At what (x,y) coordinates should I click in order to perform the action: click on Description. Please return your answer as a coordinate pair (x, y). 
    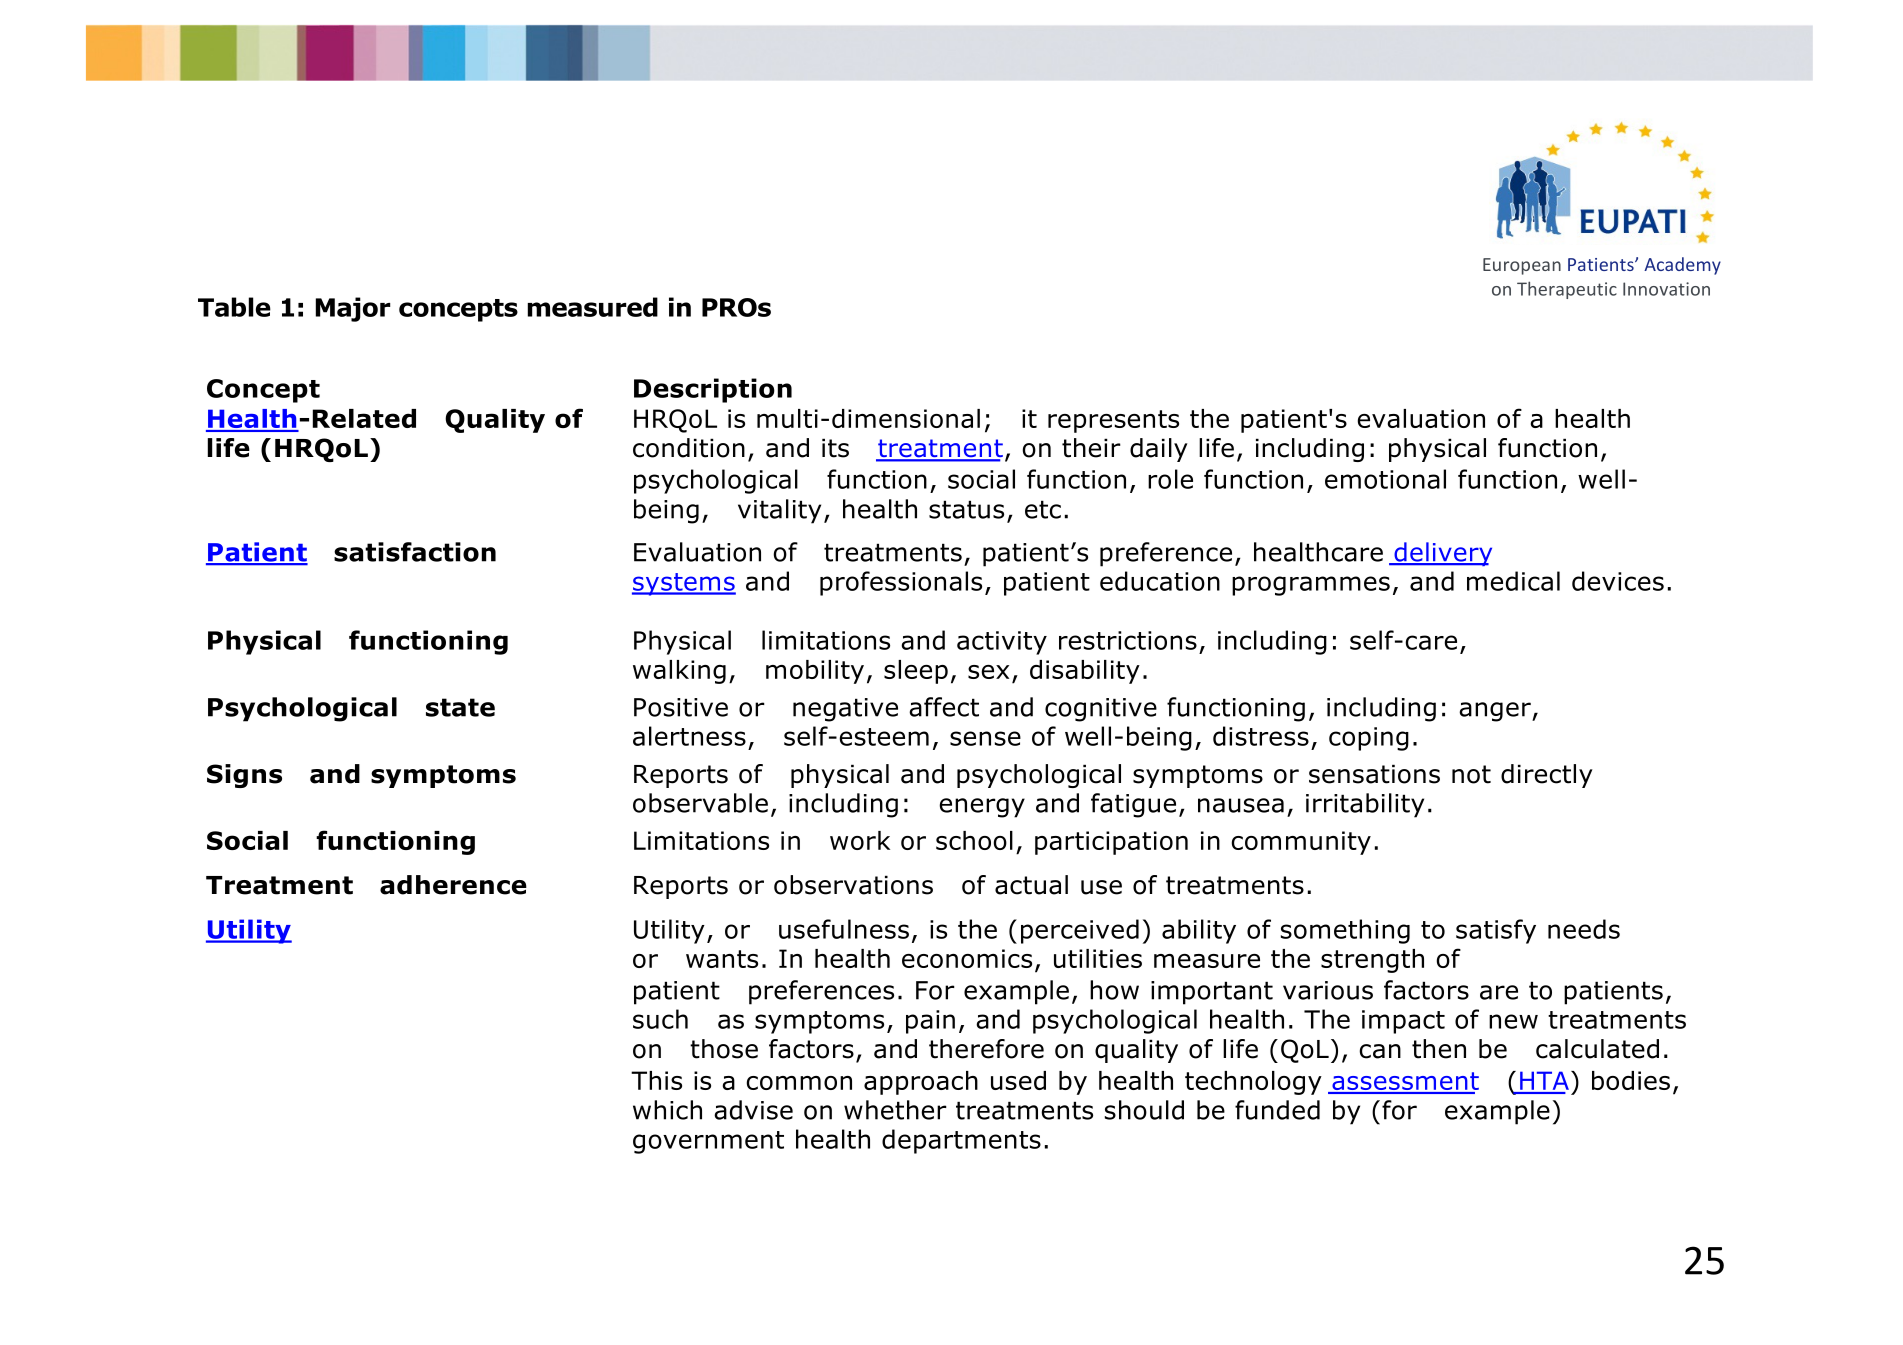
    Looking at the image, I should click on (713, 390).
